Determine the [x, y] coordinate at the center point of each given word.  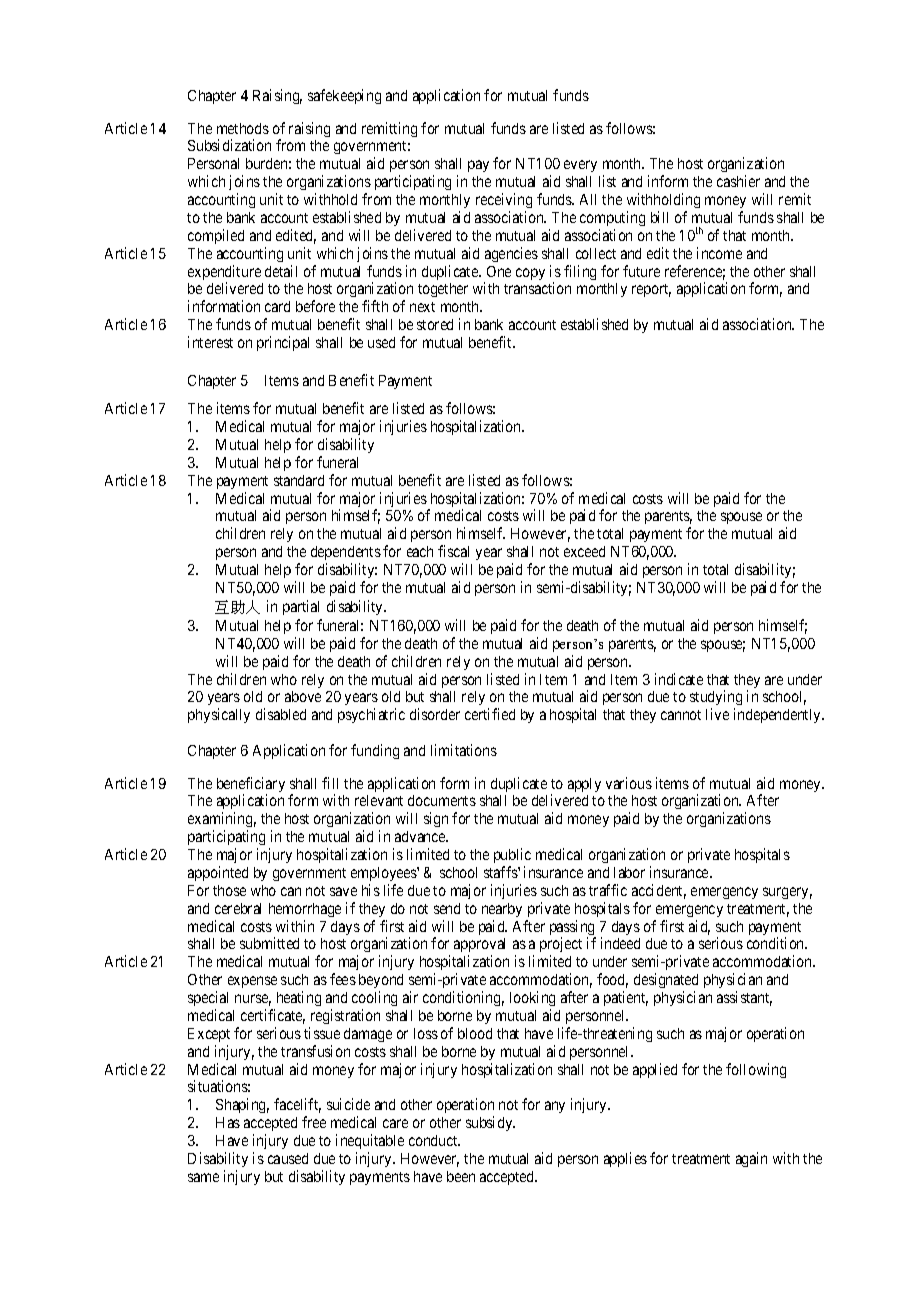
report [651, 290]
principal [283, 343]
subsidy [490, 1123]
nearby [502, 910]
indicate [679, 679]
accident [659, 891]
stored [435, 324]
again [751, 1159]
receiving [504, 200]
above [303, 696]
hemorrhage [305, 910]
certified [490, 714]
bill [659, 217]
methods [243, 128]
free [314, 1122]
